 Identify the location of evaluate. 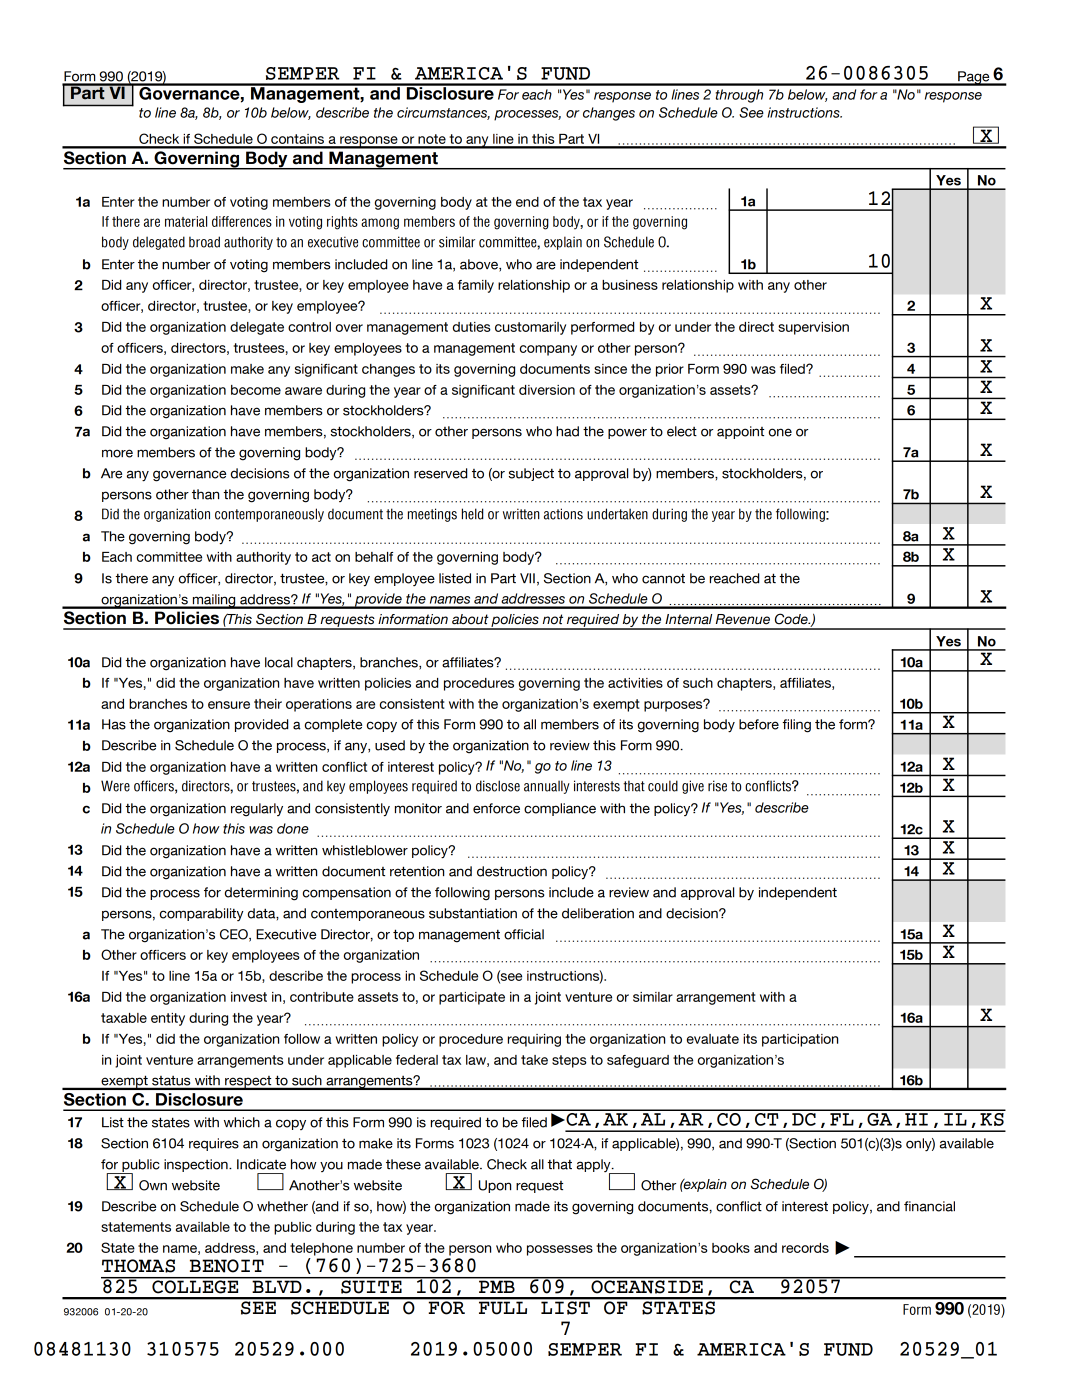
(713, 1039).
